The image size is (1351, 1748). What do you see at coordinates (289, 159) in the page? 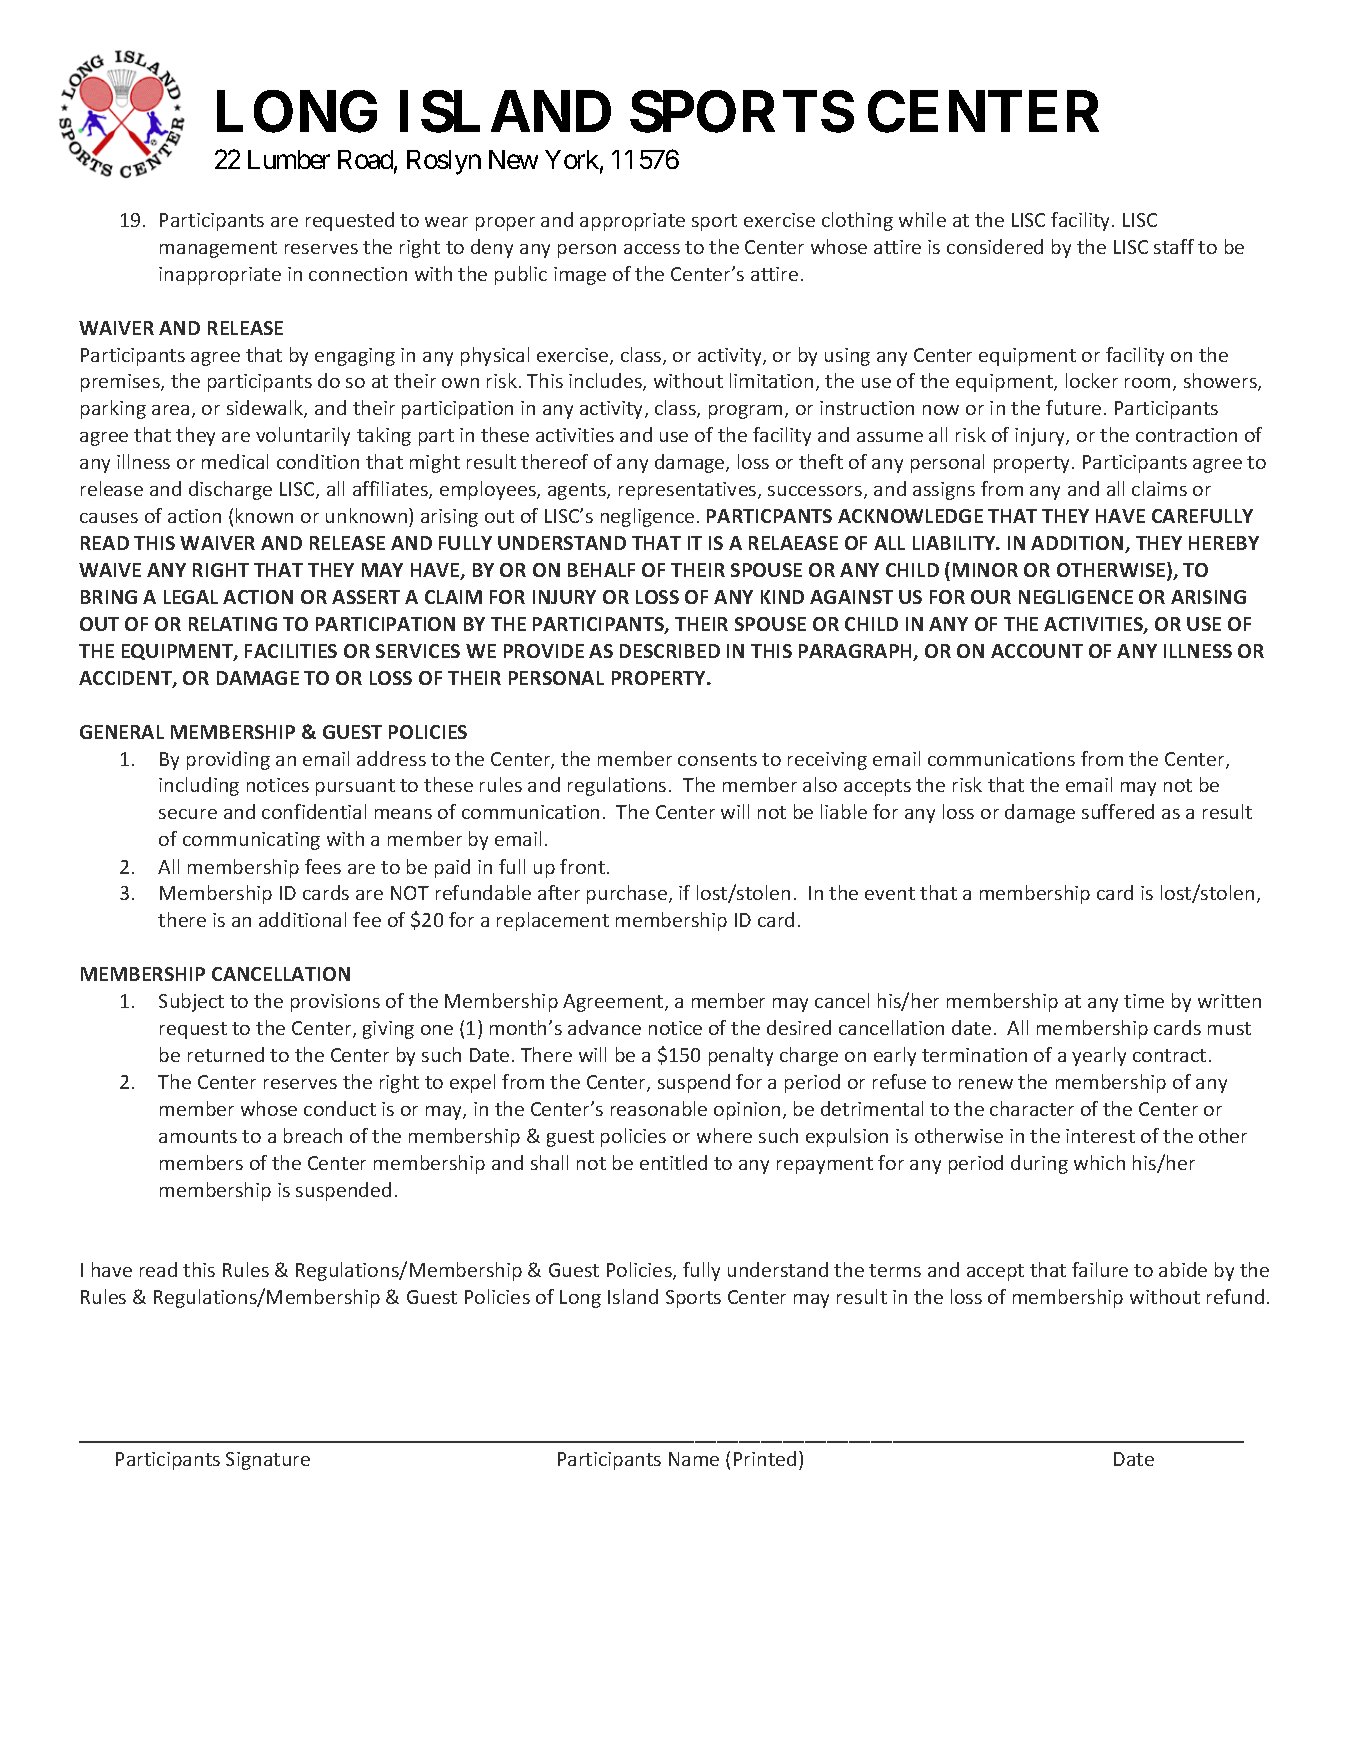
I see `Lumber` at bounding box center [289, 159].
